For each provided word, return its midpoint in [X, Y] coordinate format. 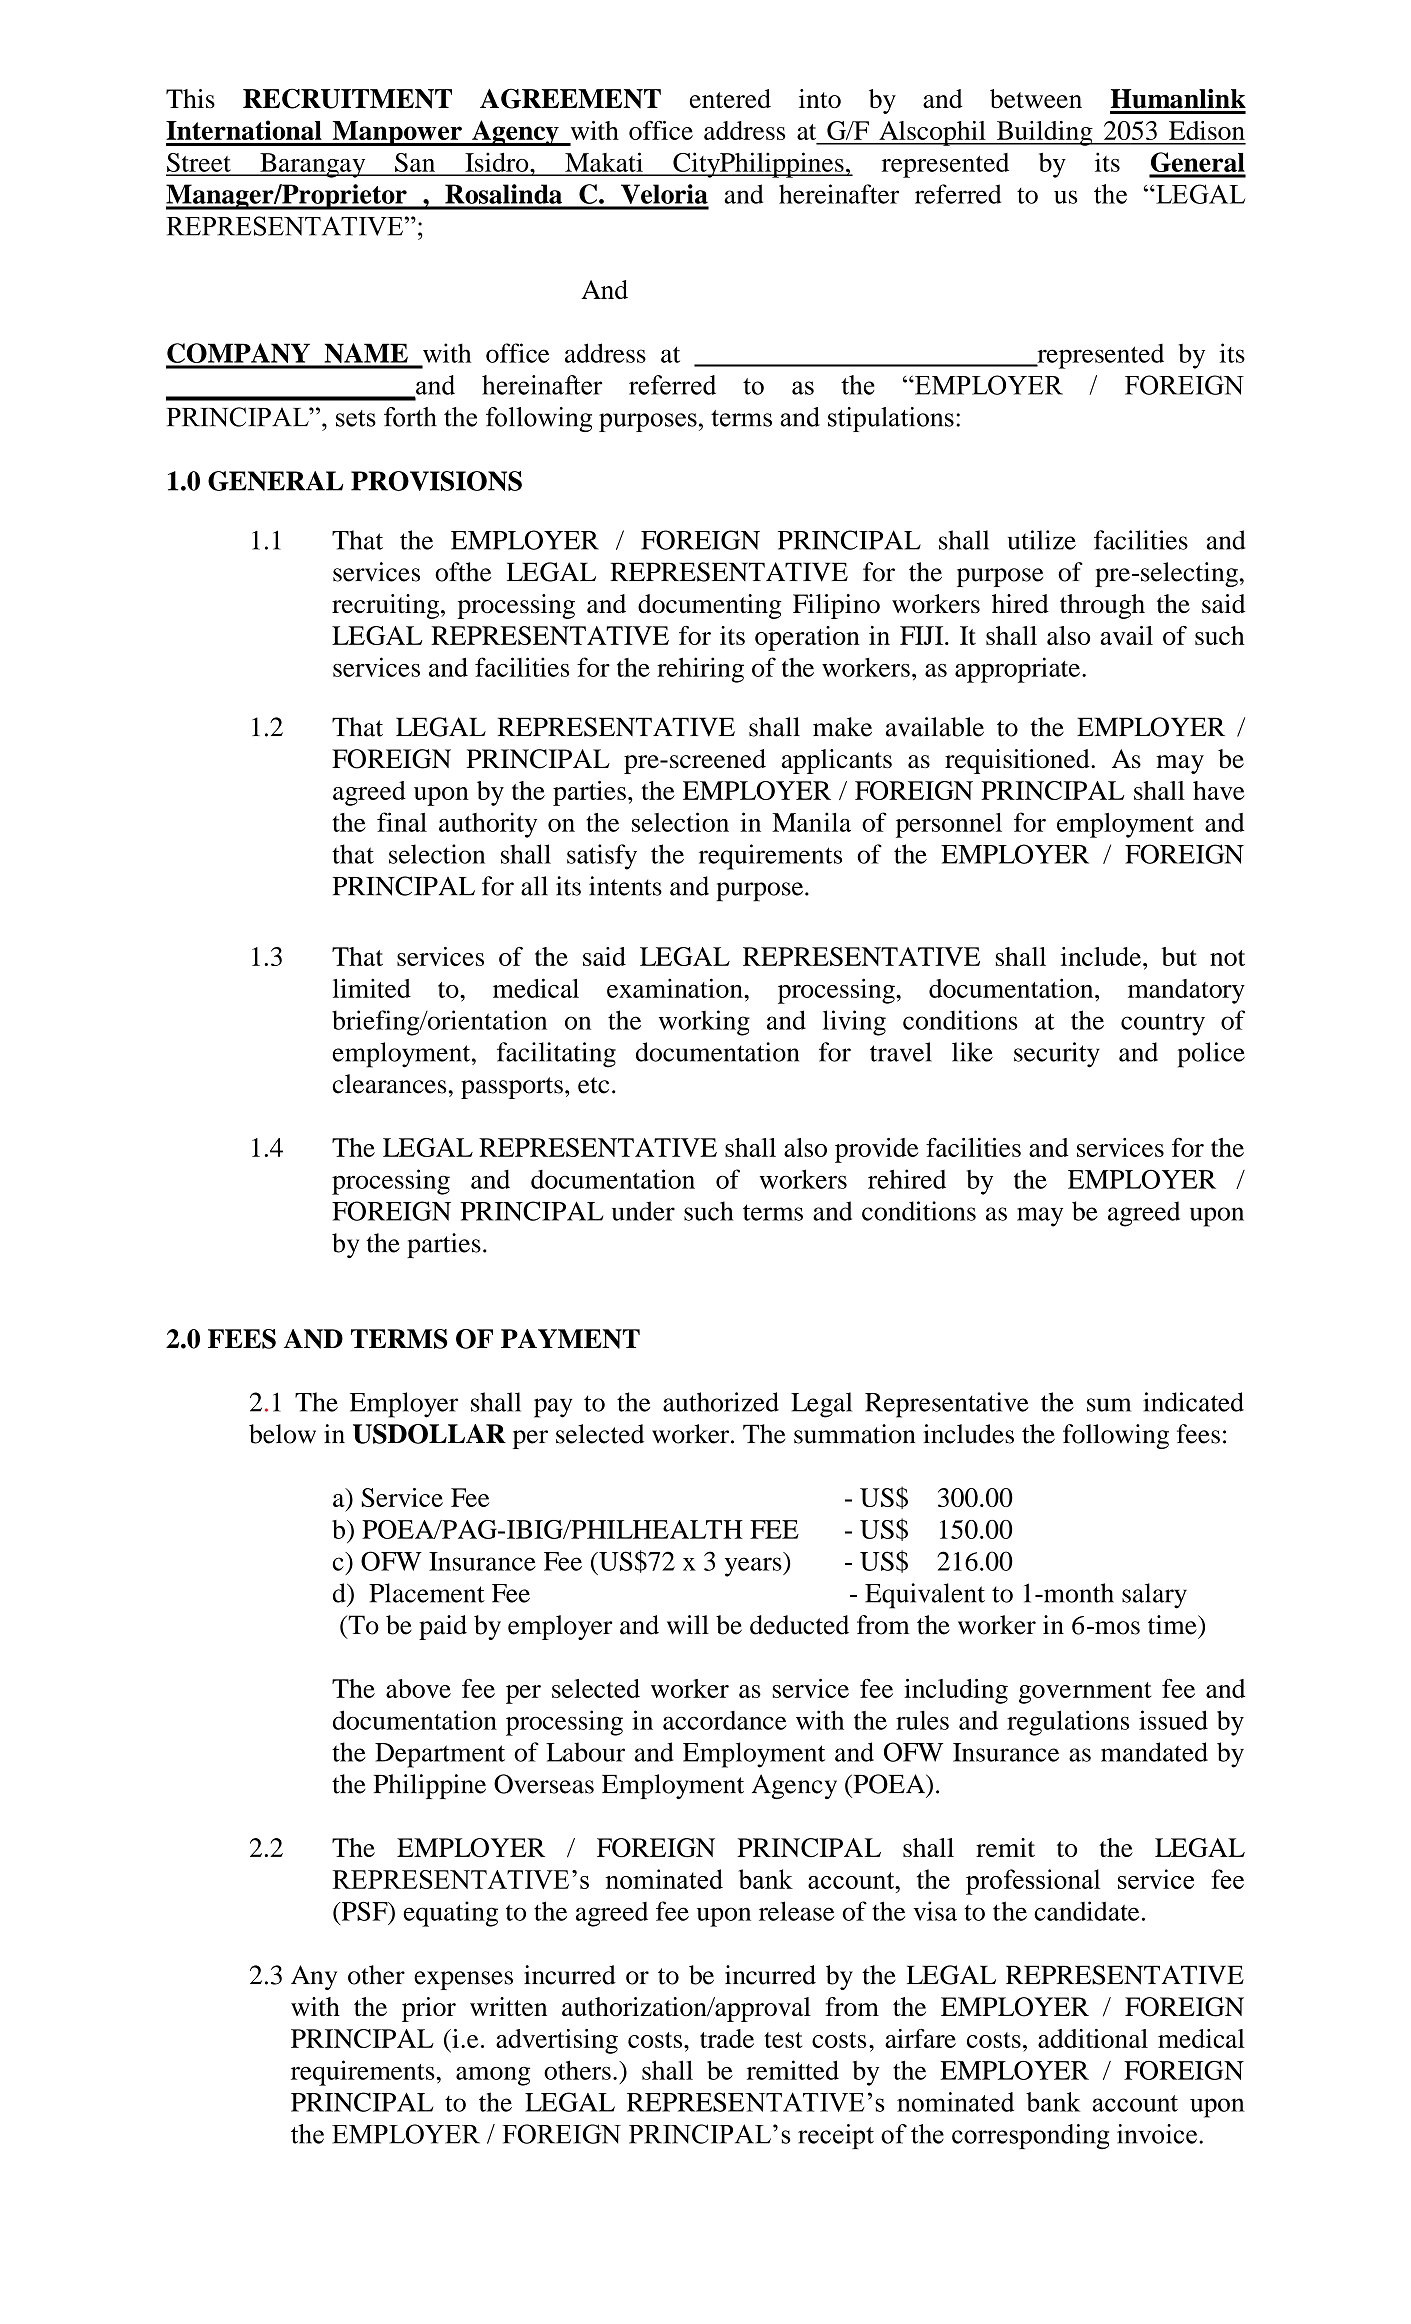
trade [727, 2038]
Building [1044, 133]
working [704, 1023]
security [1057, 1055]
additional [1093, 2038]
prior [429, 2009]
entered [730, 98]
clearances [390, 1084]
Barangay [313, 165]
